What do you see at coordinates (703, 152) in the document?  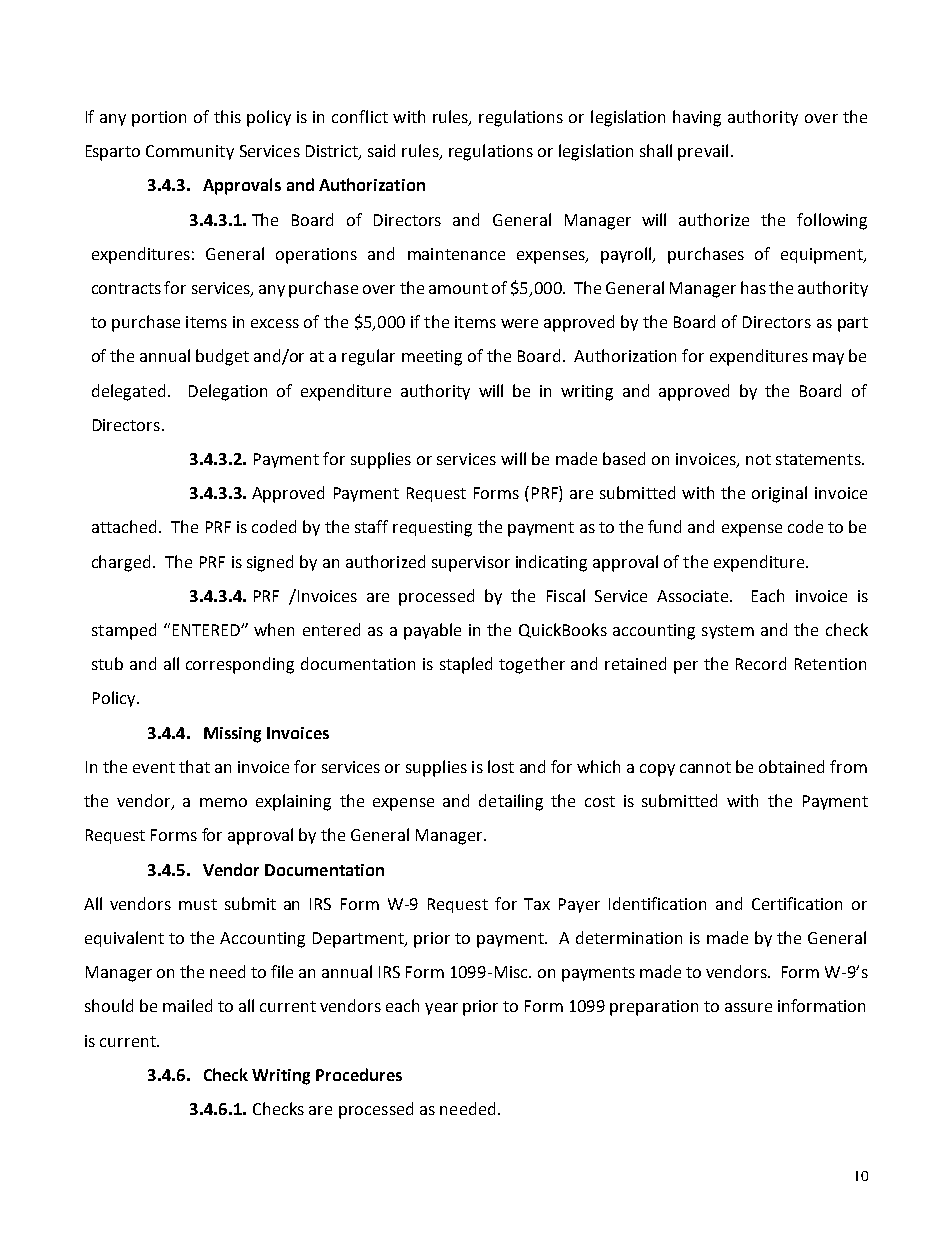 I see `prevail` at bounding box center [703, 152].
